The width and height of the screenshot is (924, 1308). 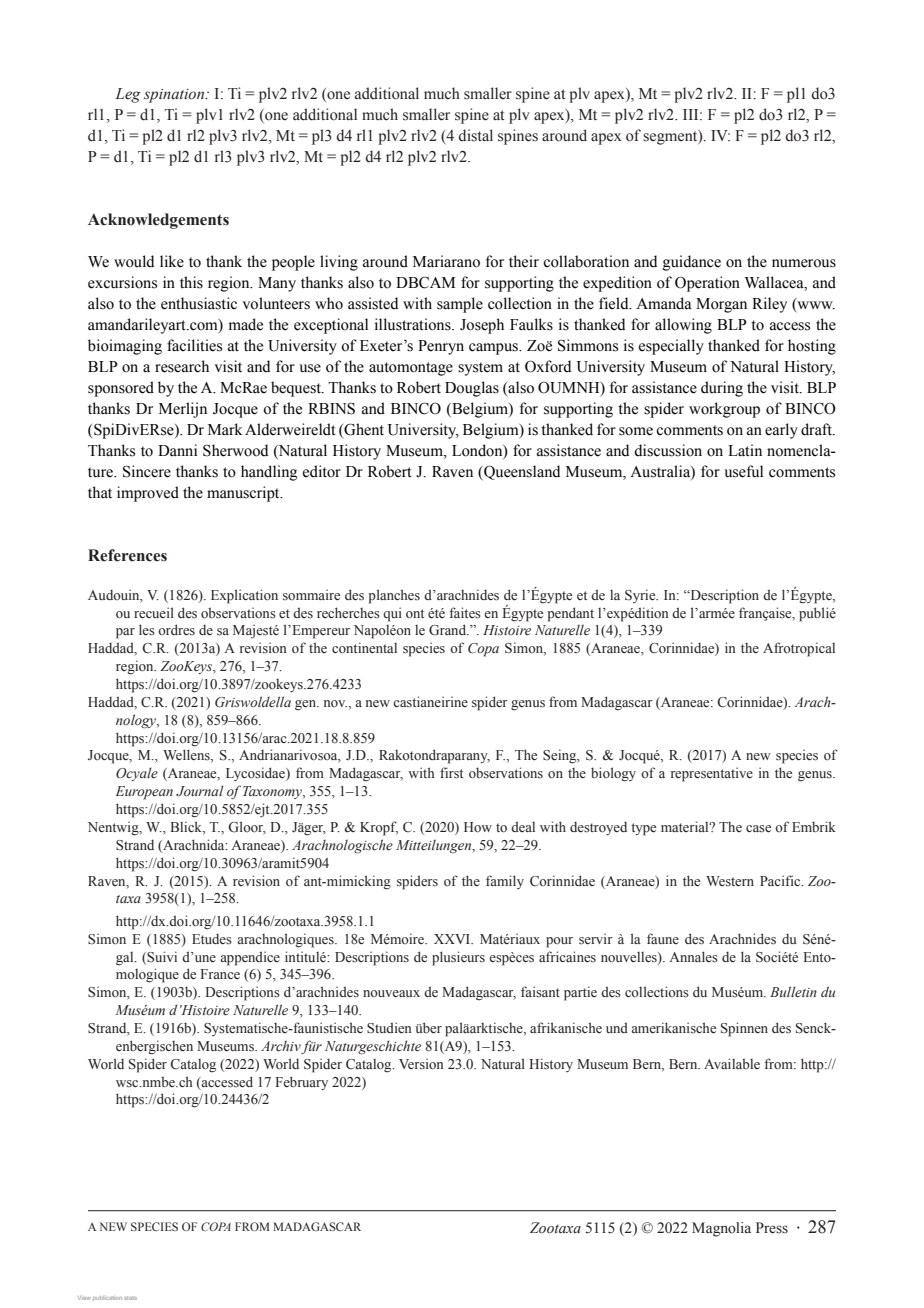 What do you see at coordinates (449, 630) in the screenshot?
I see `Grand` at bounding box center [449, 630].
